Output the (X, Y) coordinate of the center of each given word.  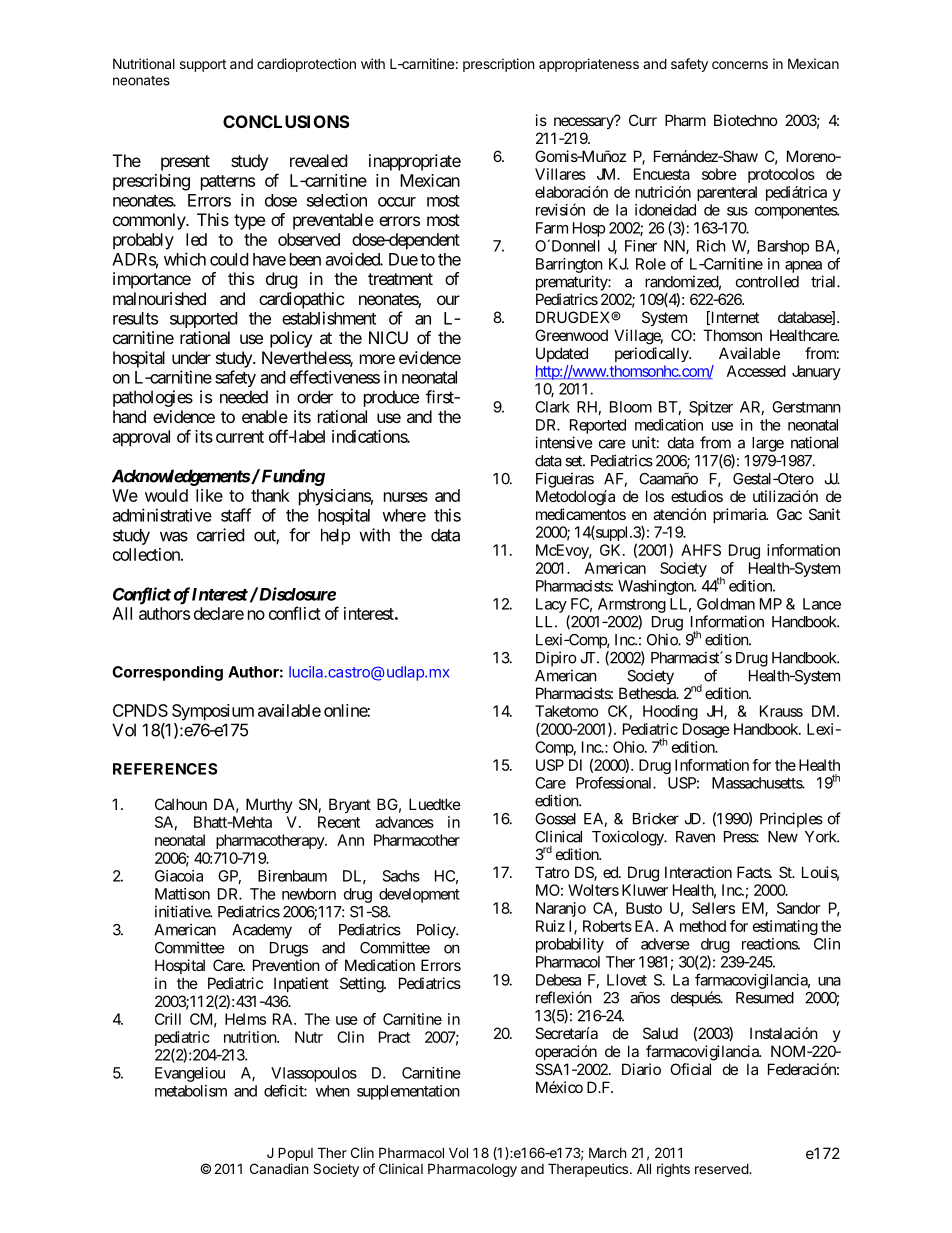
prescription (498, 65)
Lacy (551, 605)
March (608, 1152)
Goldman (726, 604)
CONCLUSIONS (286, 121)
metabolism (191, 1091)
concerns (740, 65)
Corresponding (167, 673)
